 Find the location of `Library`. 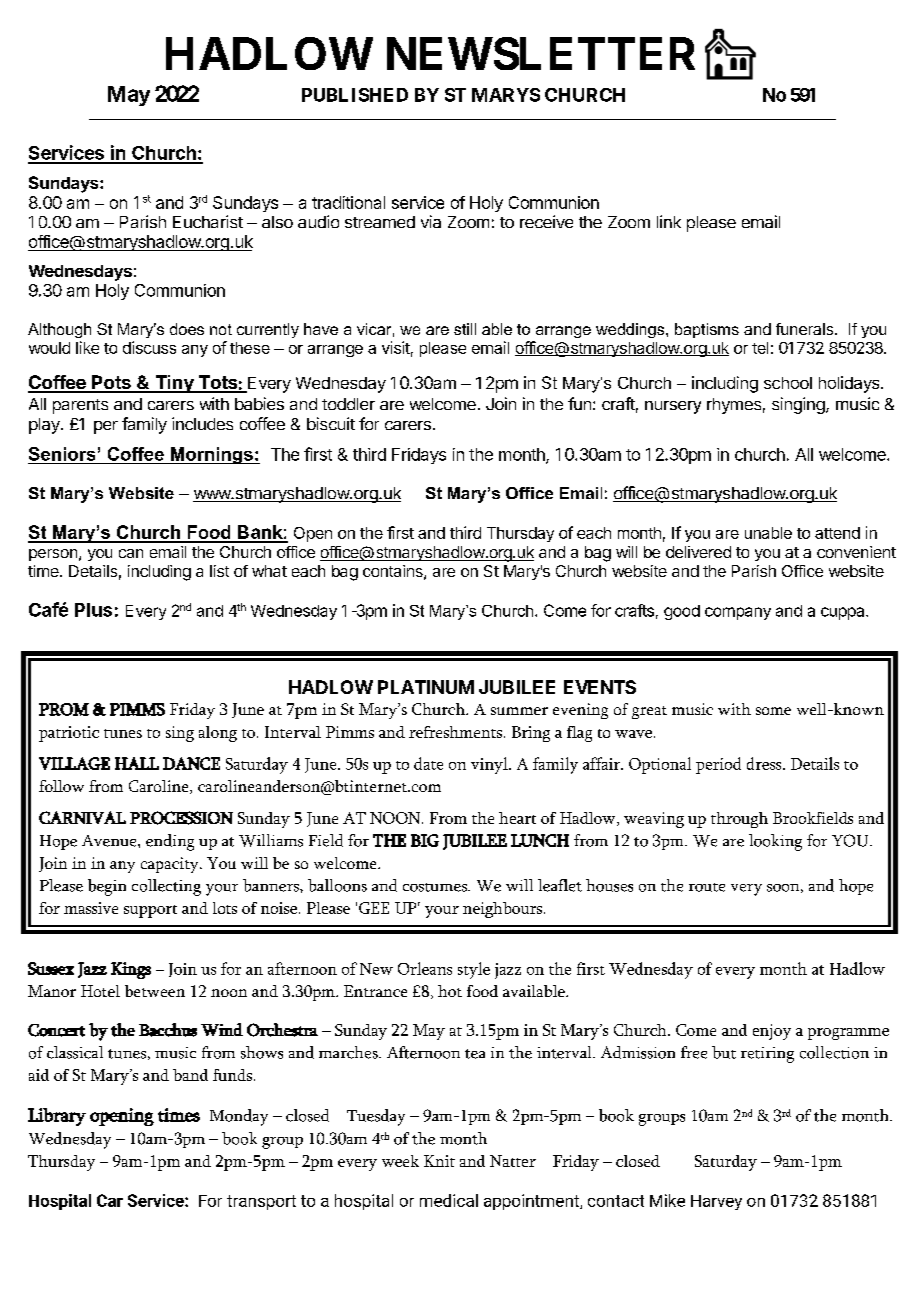

Library is located at coordinates (57, 1117).
